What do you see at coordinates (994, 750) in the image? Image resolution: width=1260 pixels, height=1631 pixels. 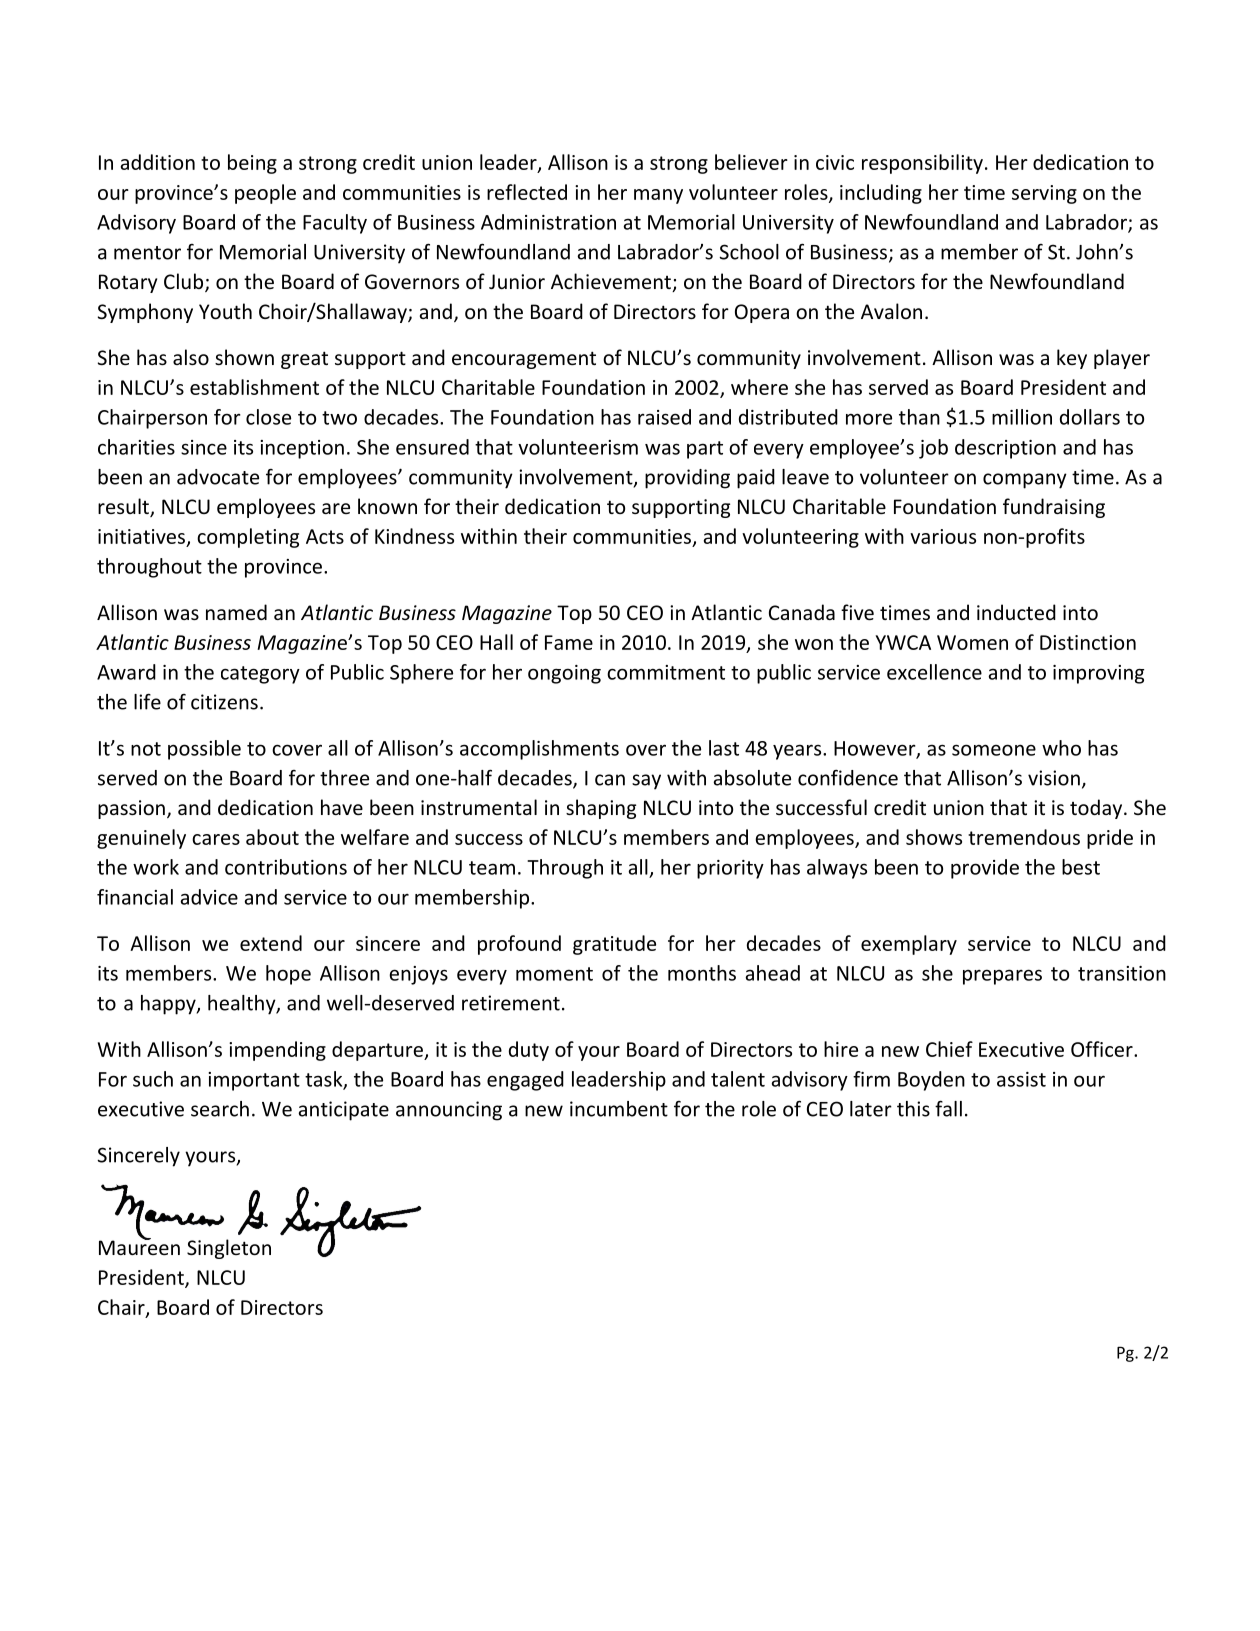 I see `someone` at bounding box center [994, 750].
